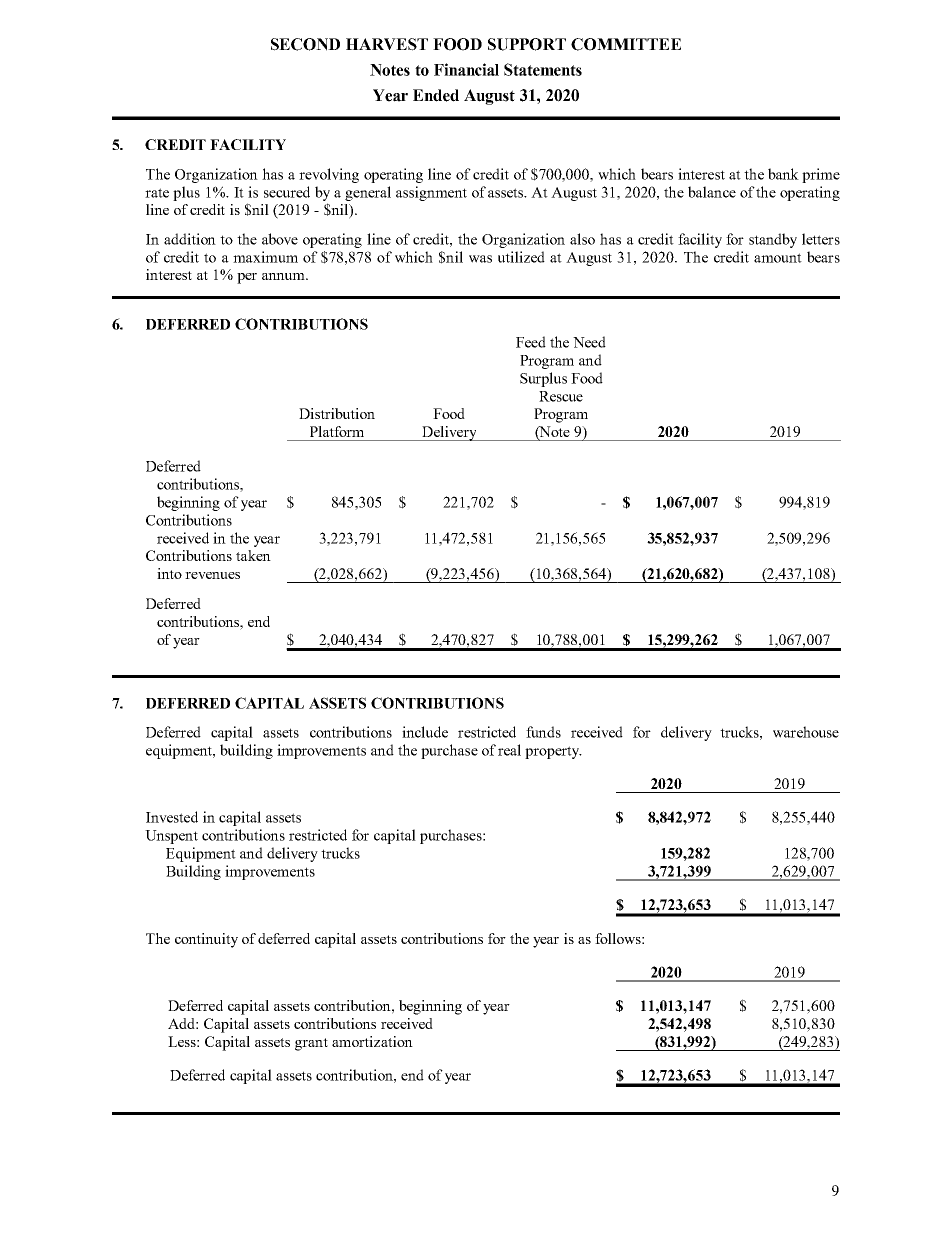 Image resolution: width=952 pixels, height=1233 pixels. I want to click on grant, so click(311, 1044).
